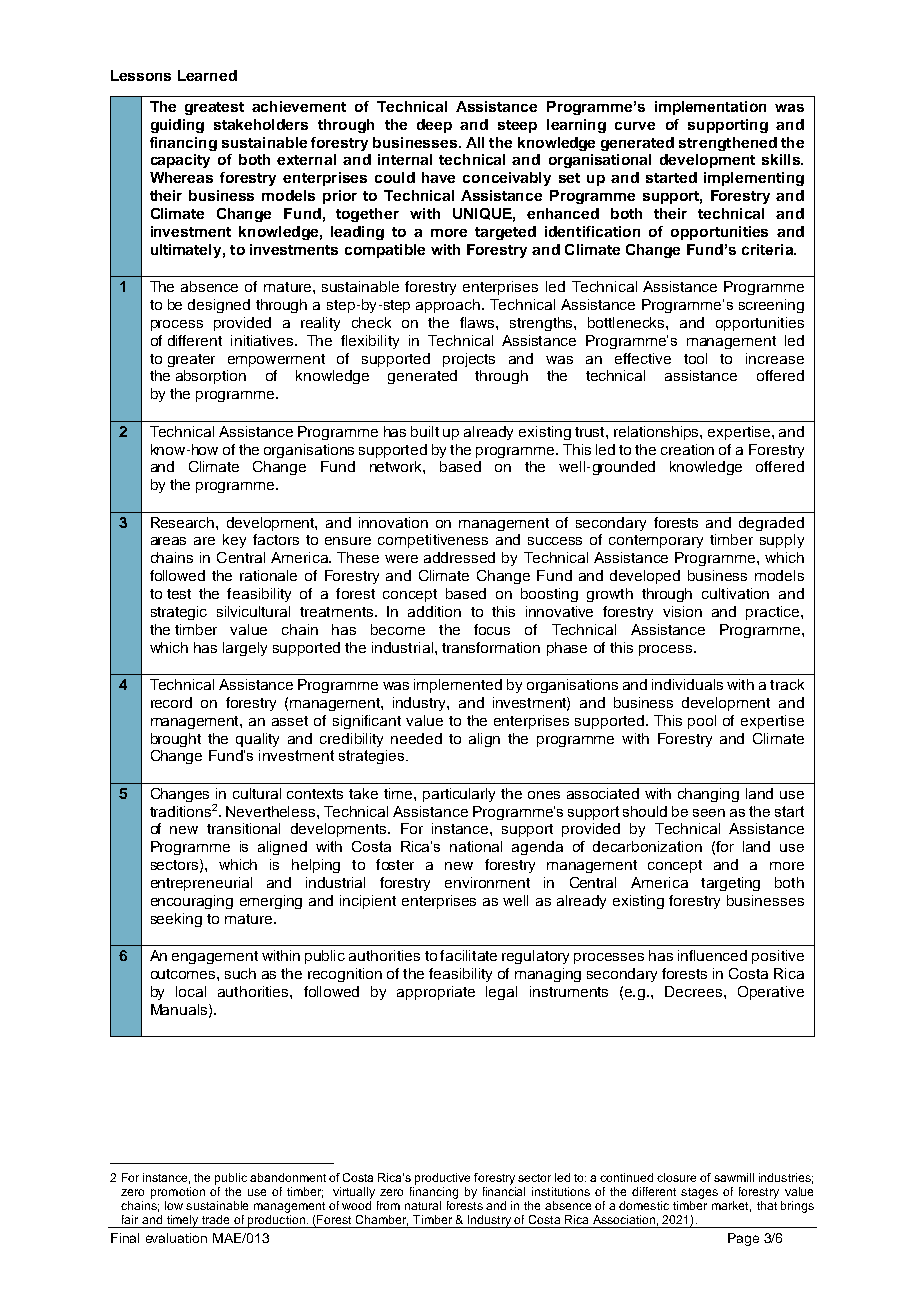  Describe the element at coordinates (442, 1179) in the image. I see `productive` at that location.
